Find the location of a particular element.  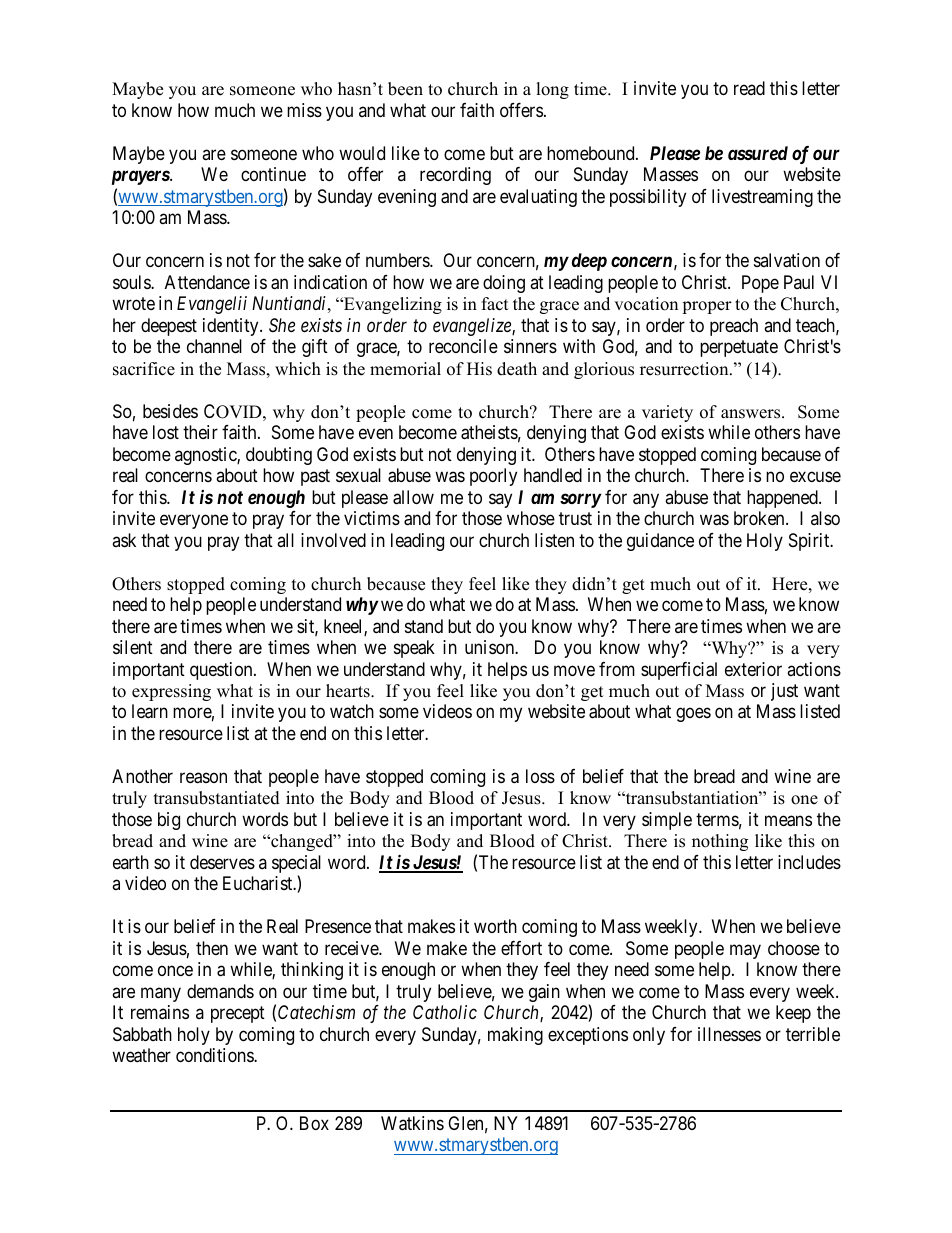

agnostic is located at coordinates (206, 456).
